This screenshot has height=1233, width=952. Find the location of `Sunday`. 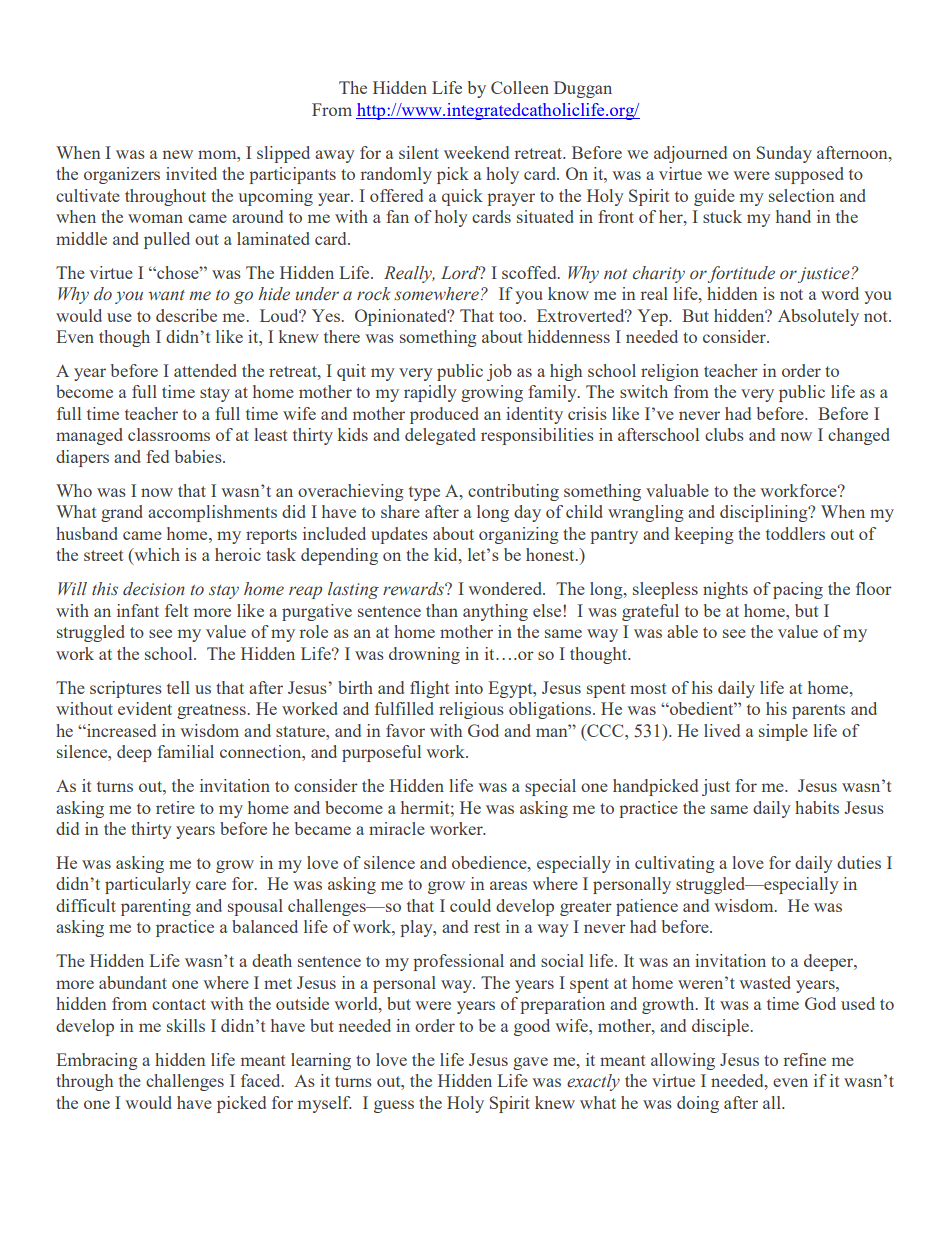

Sunday is located at coordinates (784, 154).
